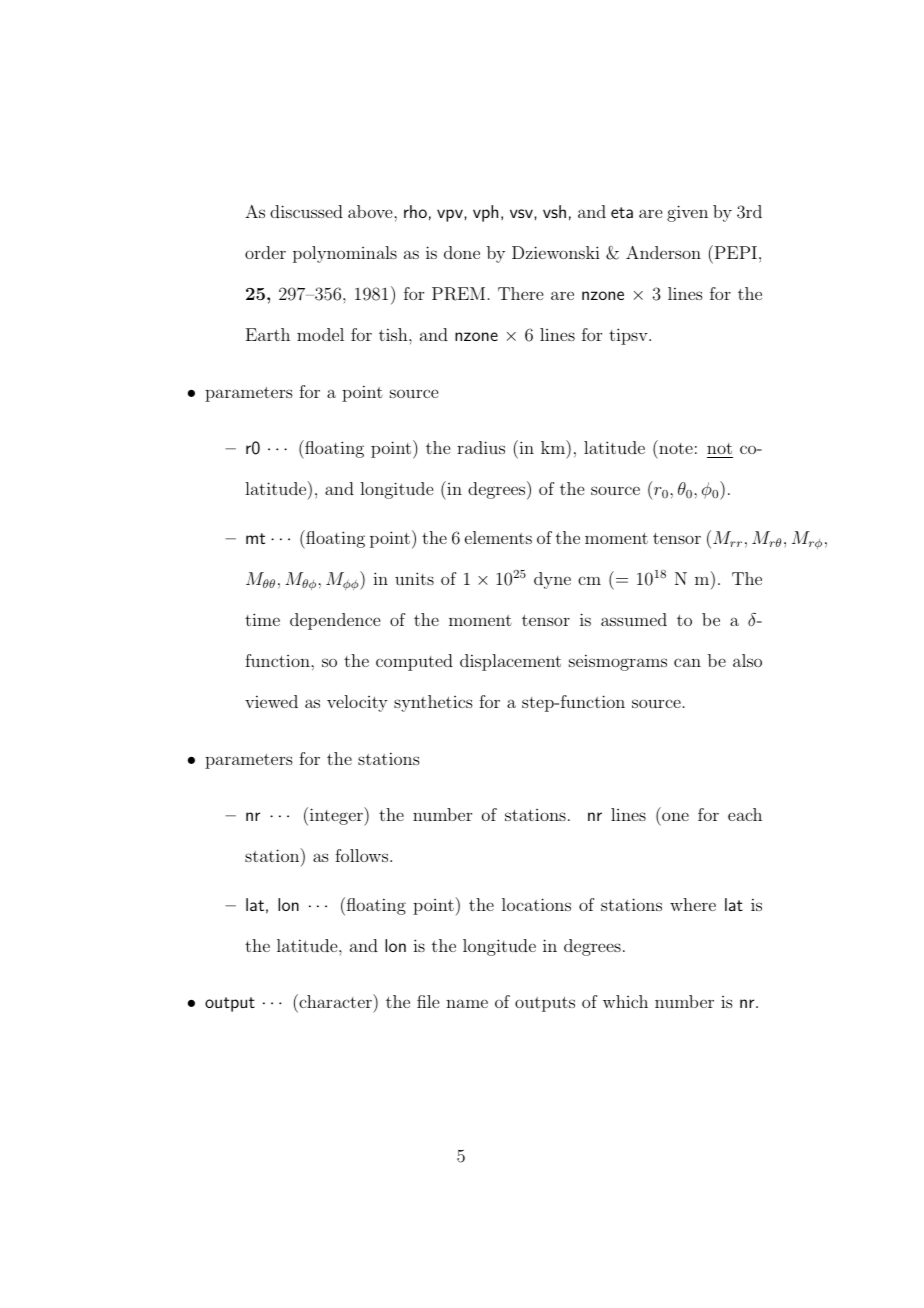  Describe the element at coordinates (320, 334) in the screenshot. I see `model` at that location.
